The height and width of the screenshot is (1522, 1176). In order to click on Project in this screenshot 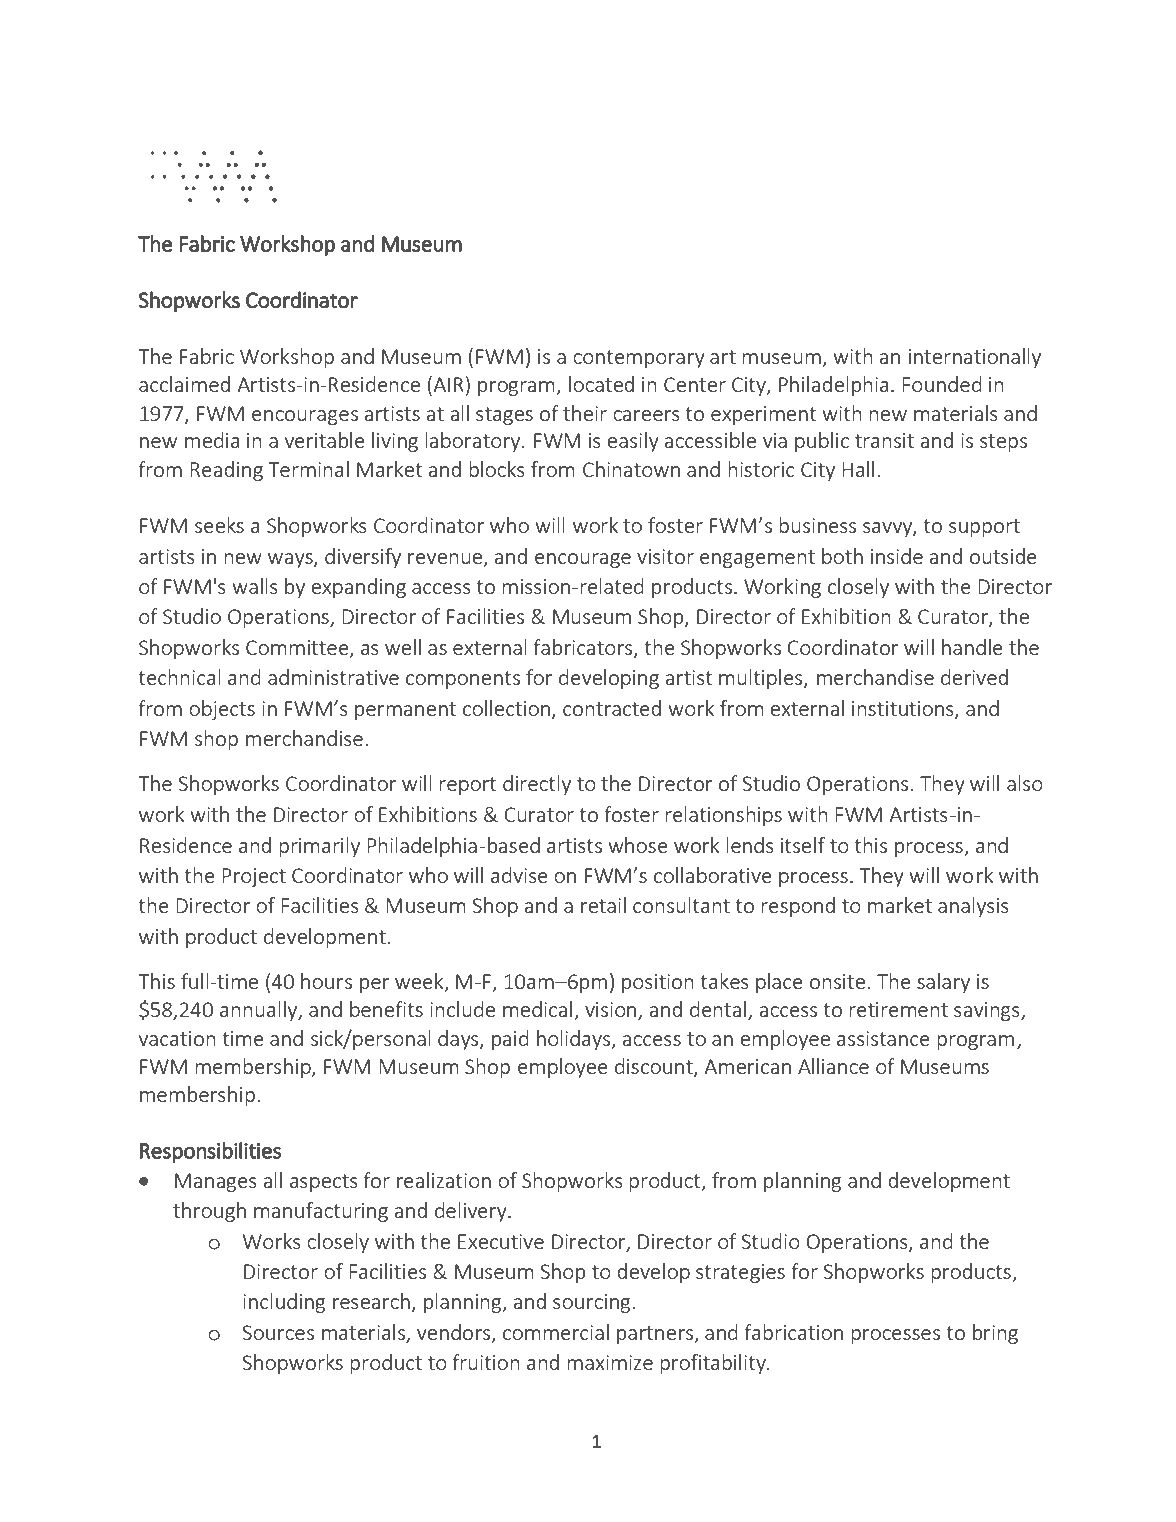, I will do `click(254, 877)`.
